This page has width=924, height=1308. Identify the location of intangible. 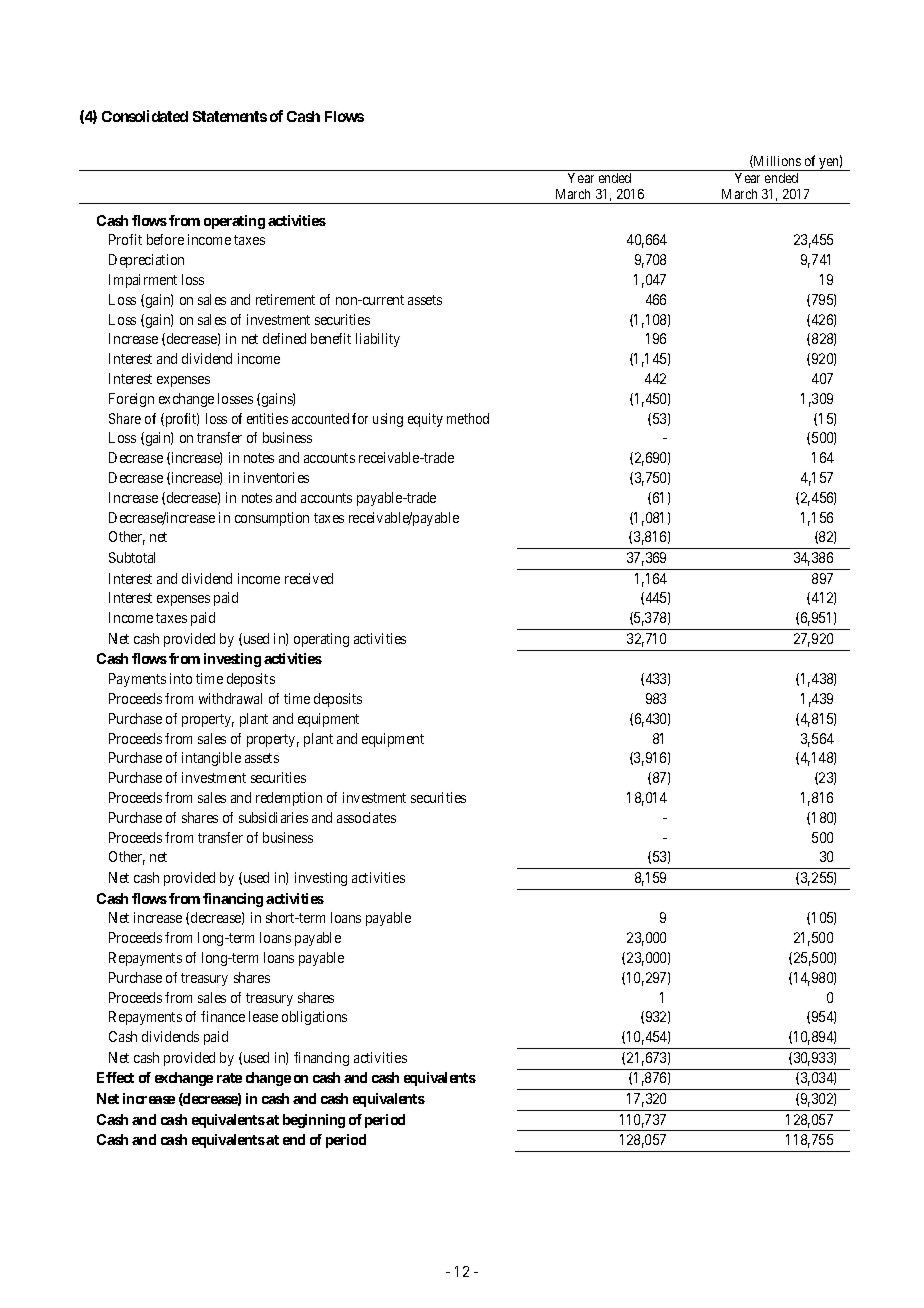
(211, 759).
